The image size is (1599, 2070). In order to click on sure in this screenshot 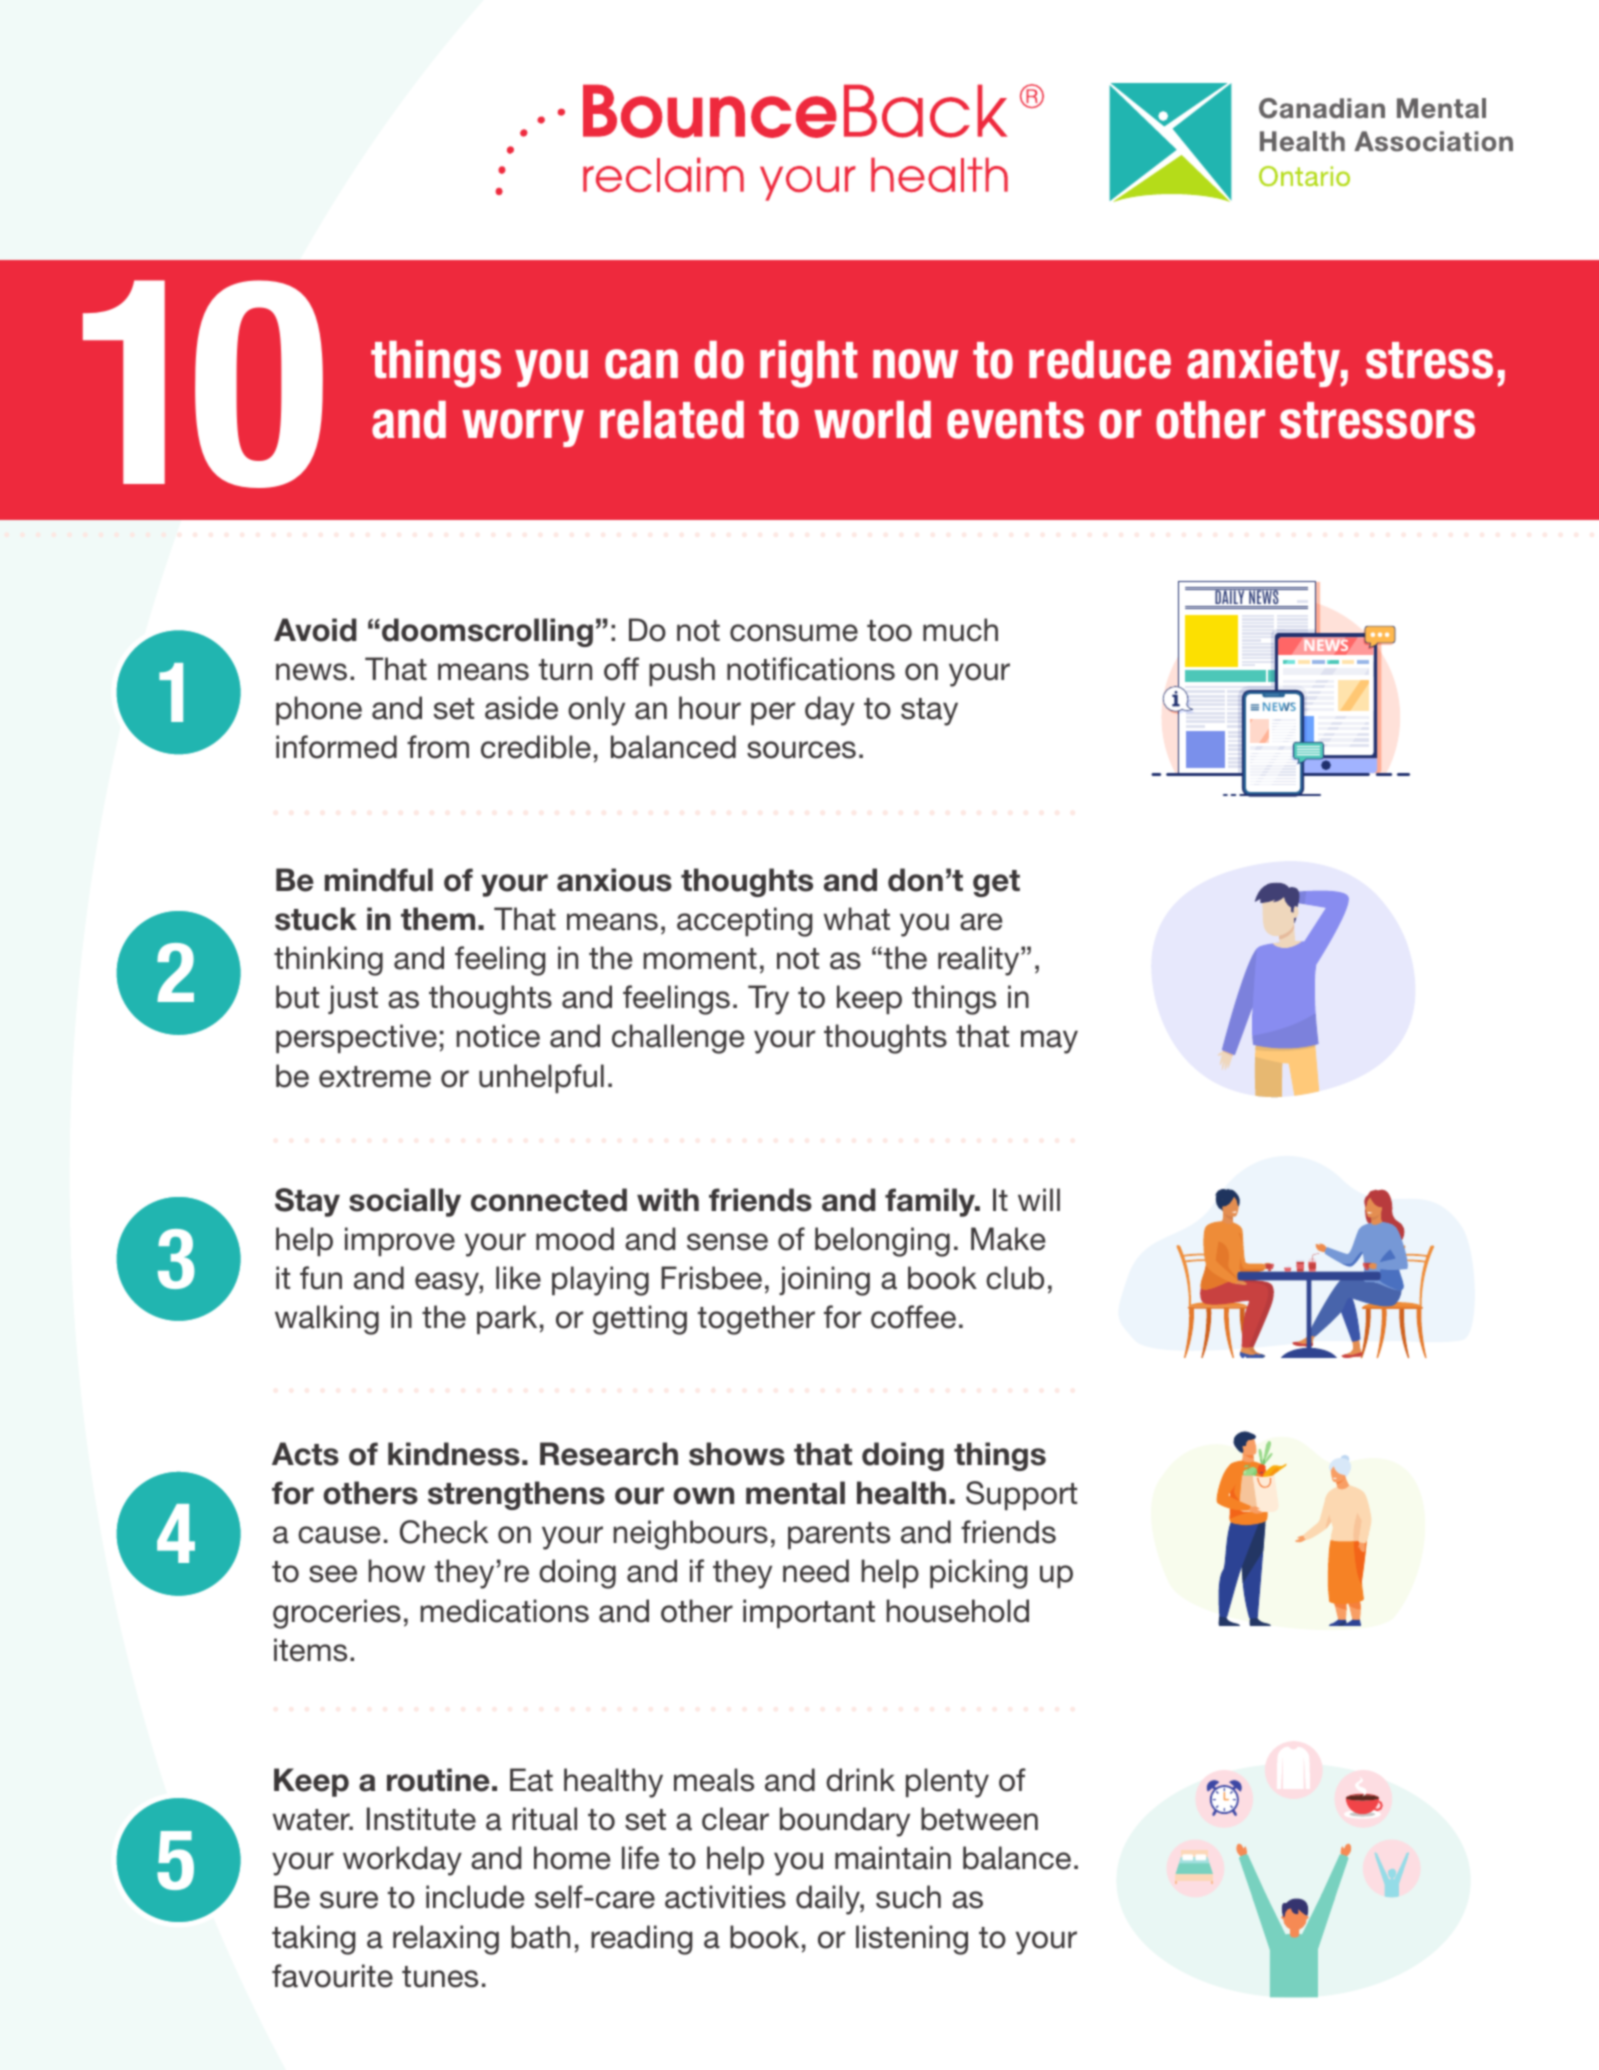, I will do `click(349, 1900)`.
